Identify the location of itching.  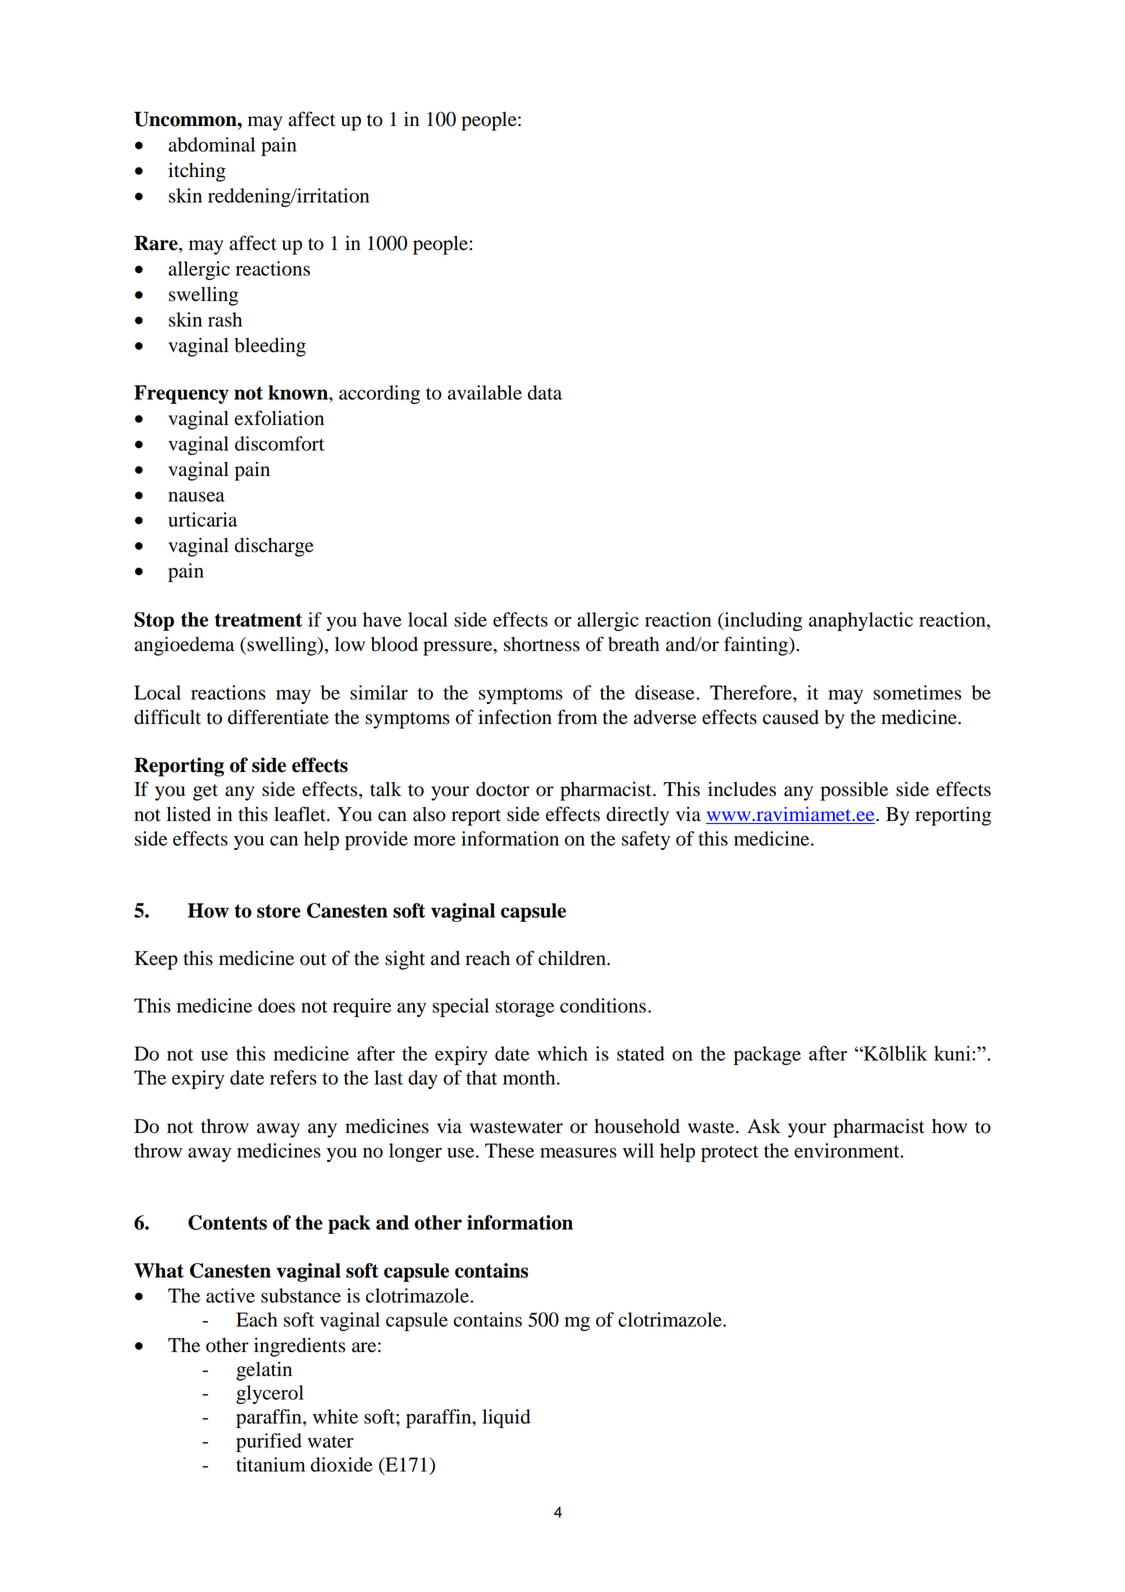
(197, 172).
